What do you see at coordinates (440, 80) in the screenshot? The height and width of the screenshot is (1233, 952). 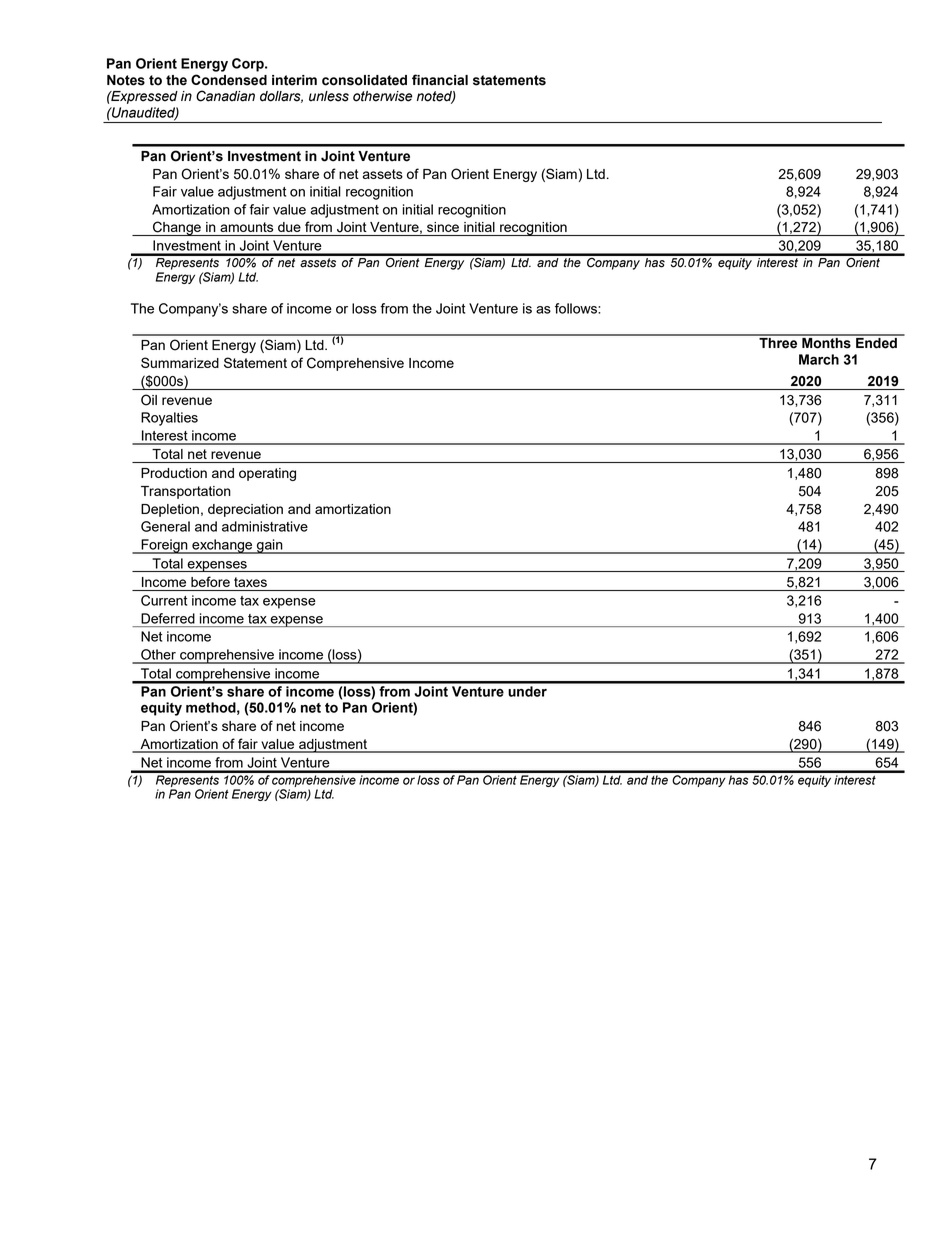 I see `financial` at bounding box center [440, 80].
